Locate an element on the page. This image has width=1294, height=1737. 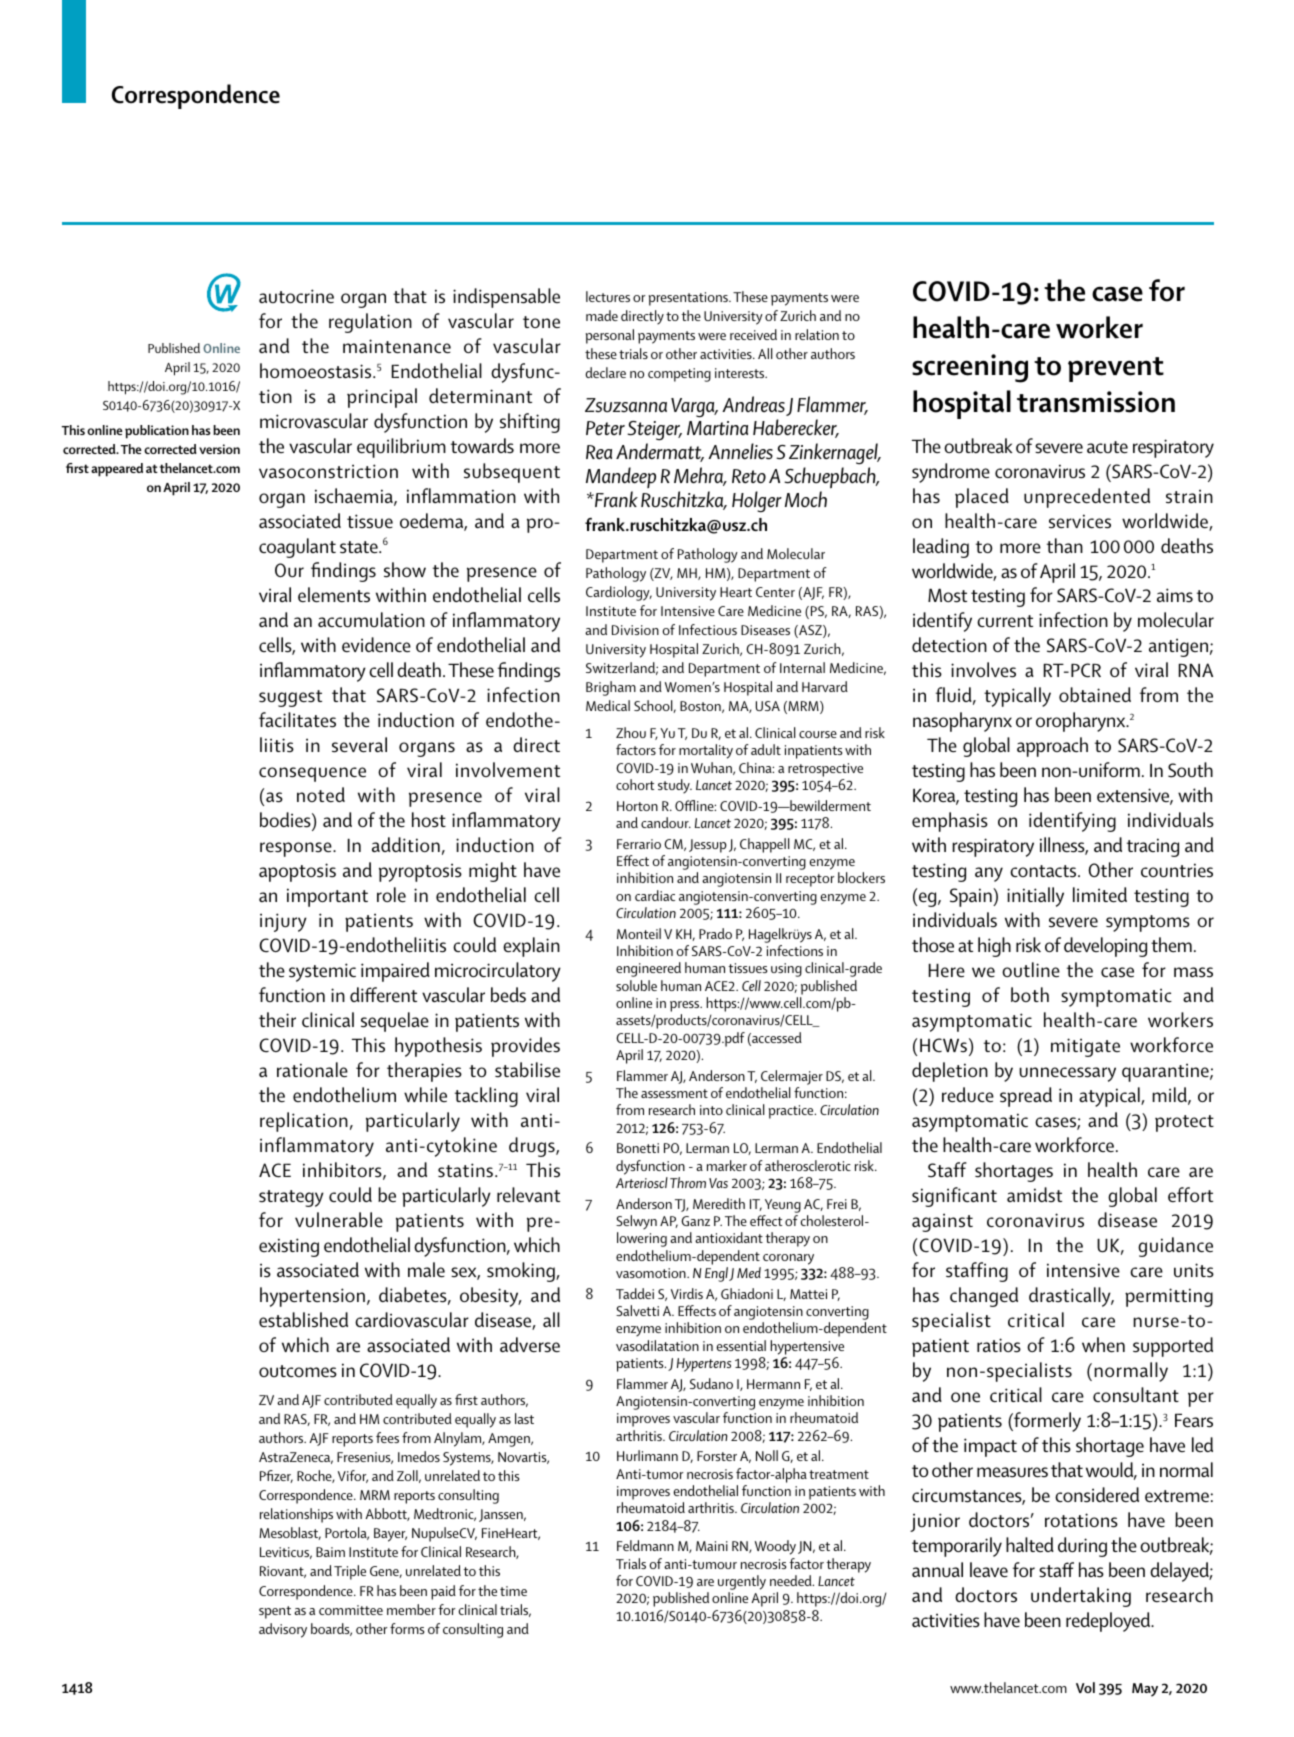
personal is located at coordinates (610, 336).
